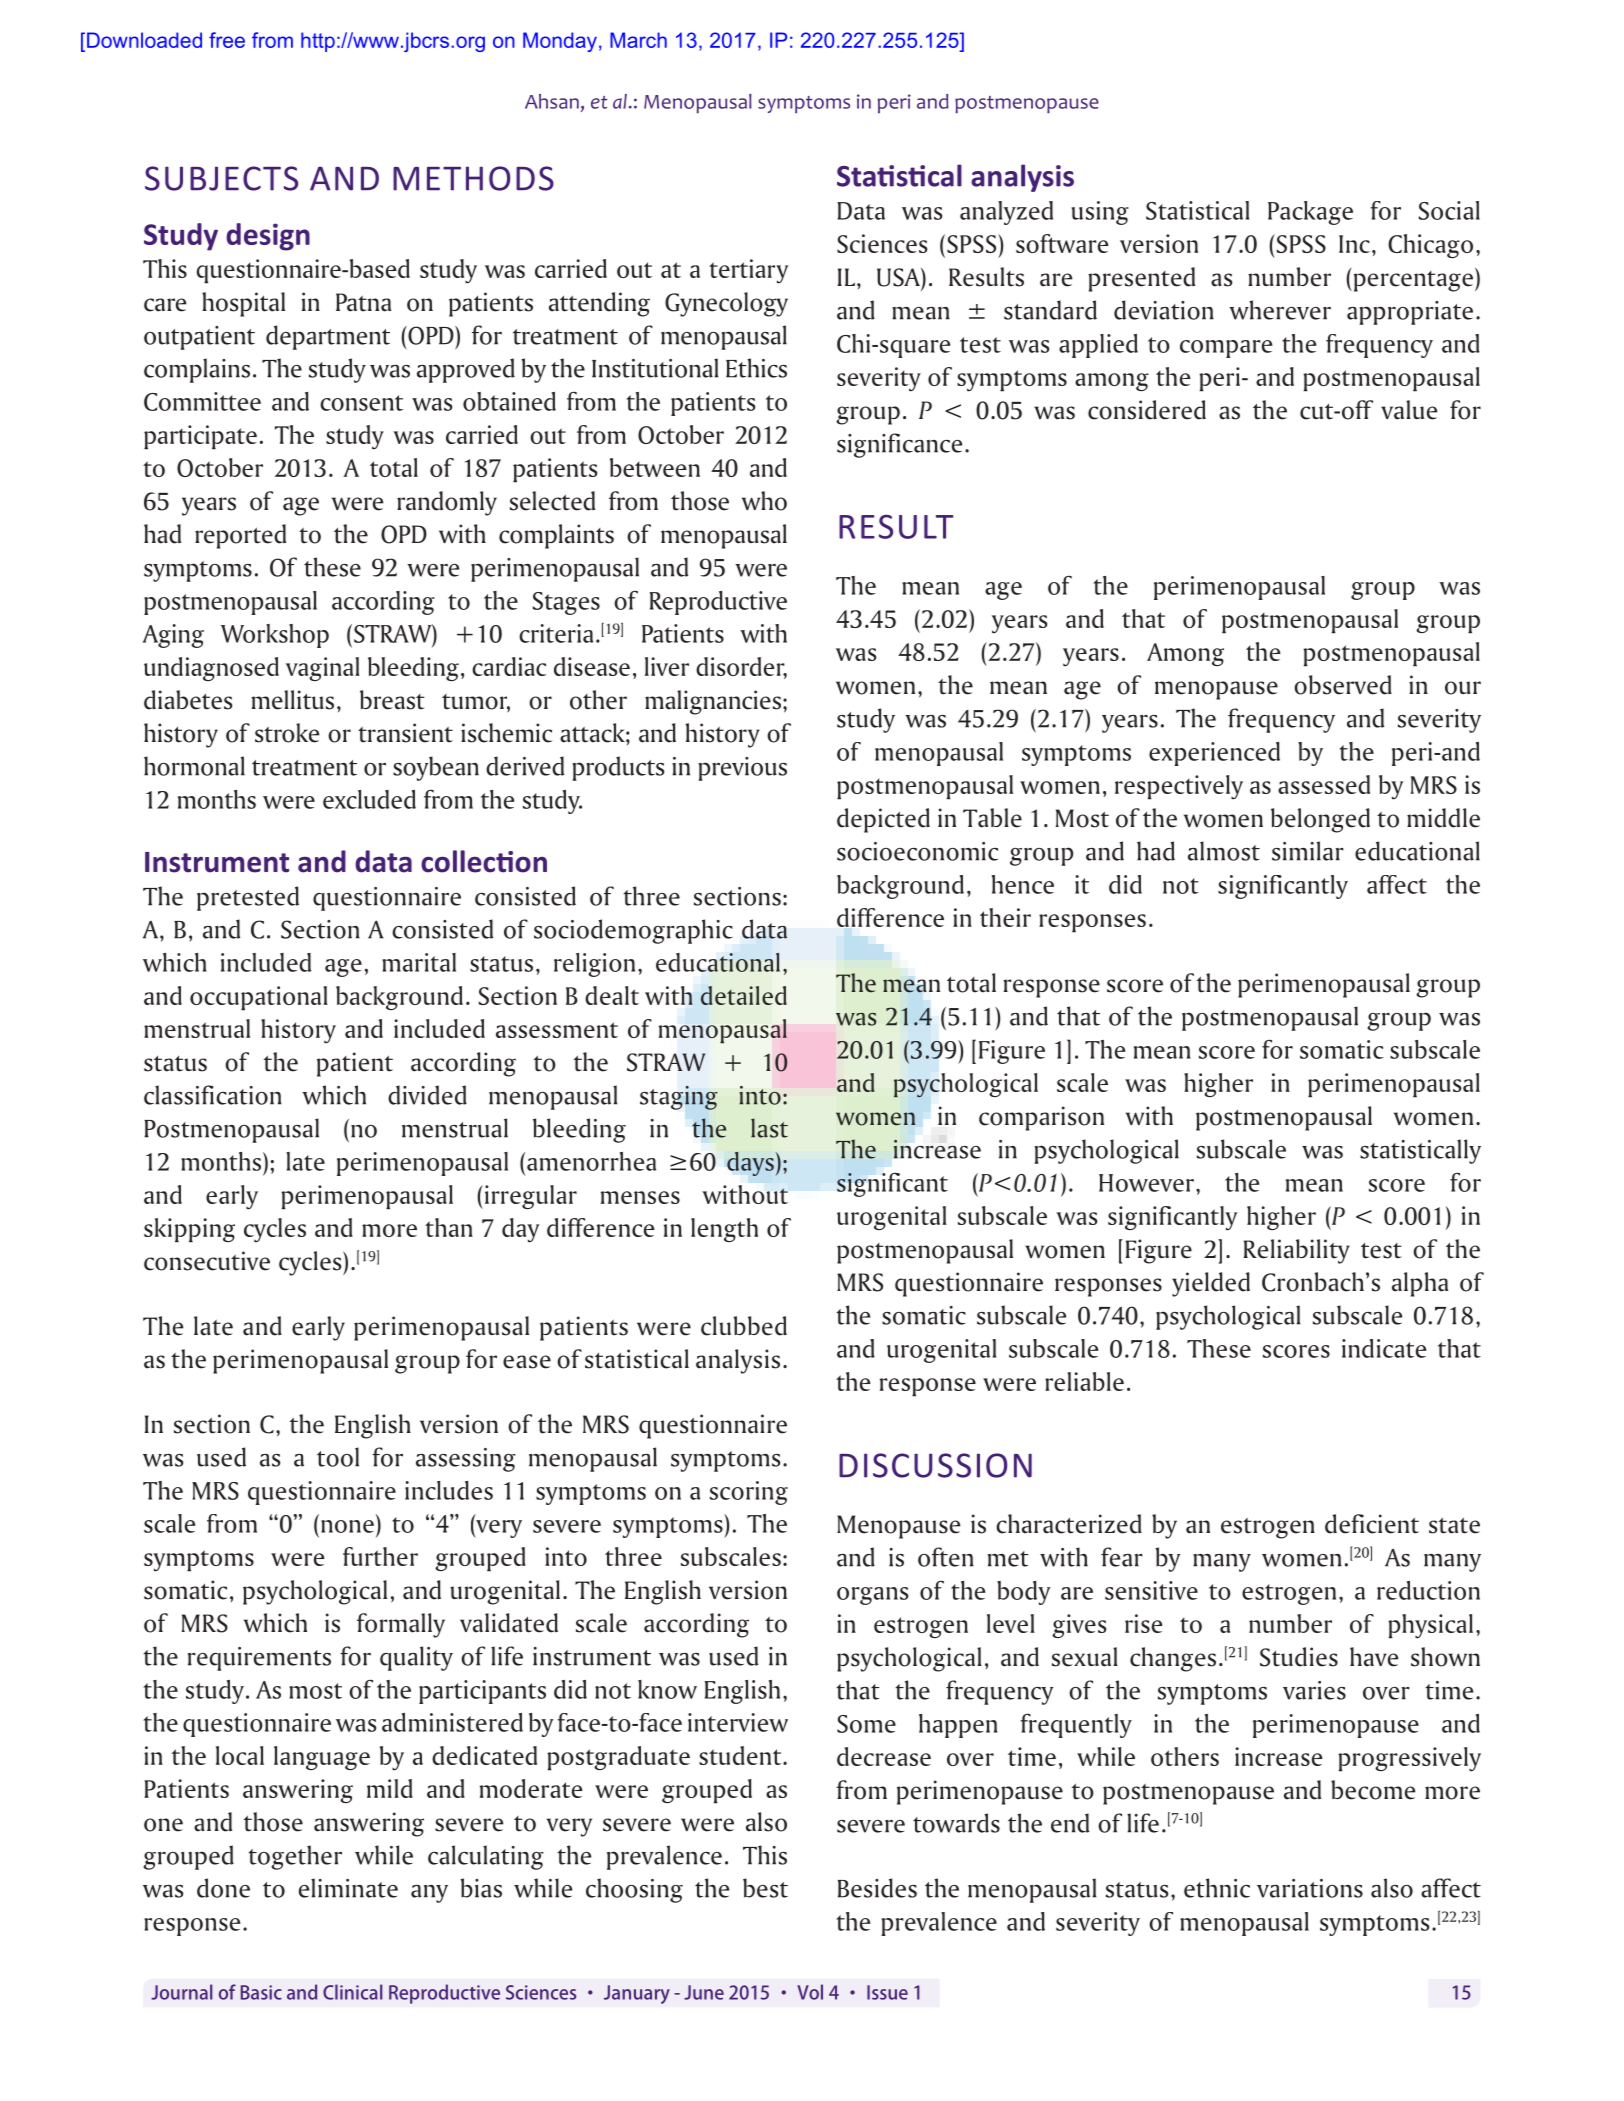  What do you see at coordinates (1409, 410) in the screenshot?
I see `value` at bounding box center [1409, 410].
